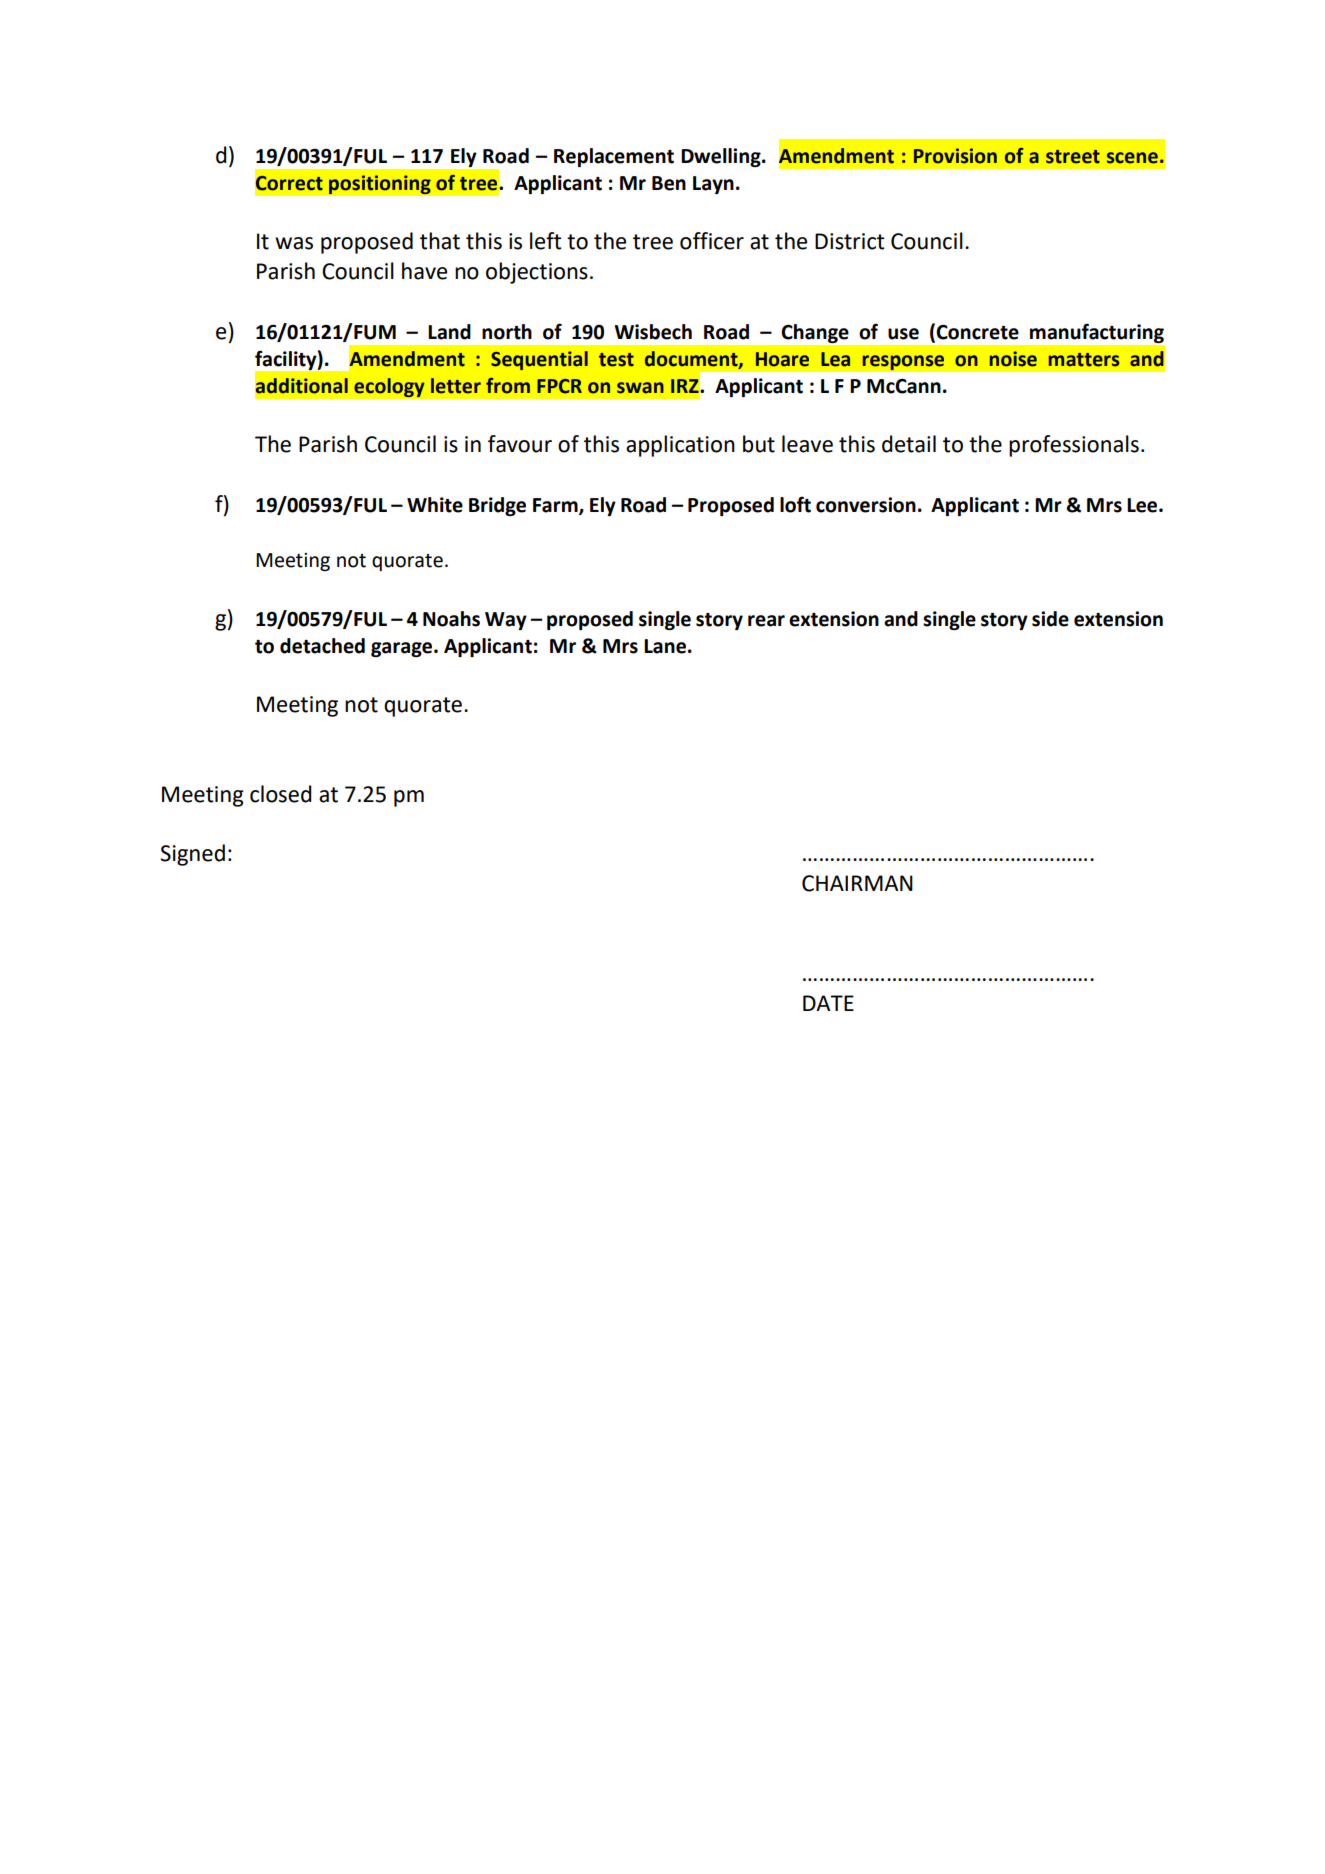 This document has height=1874, width=1325. I want to click on positioning, so click(380, 185).
